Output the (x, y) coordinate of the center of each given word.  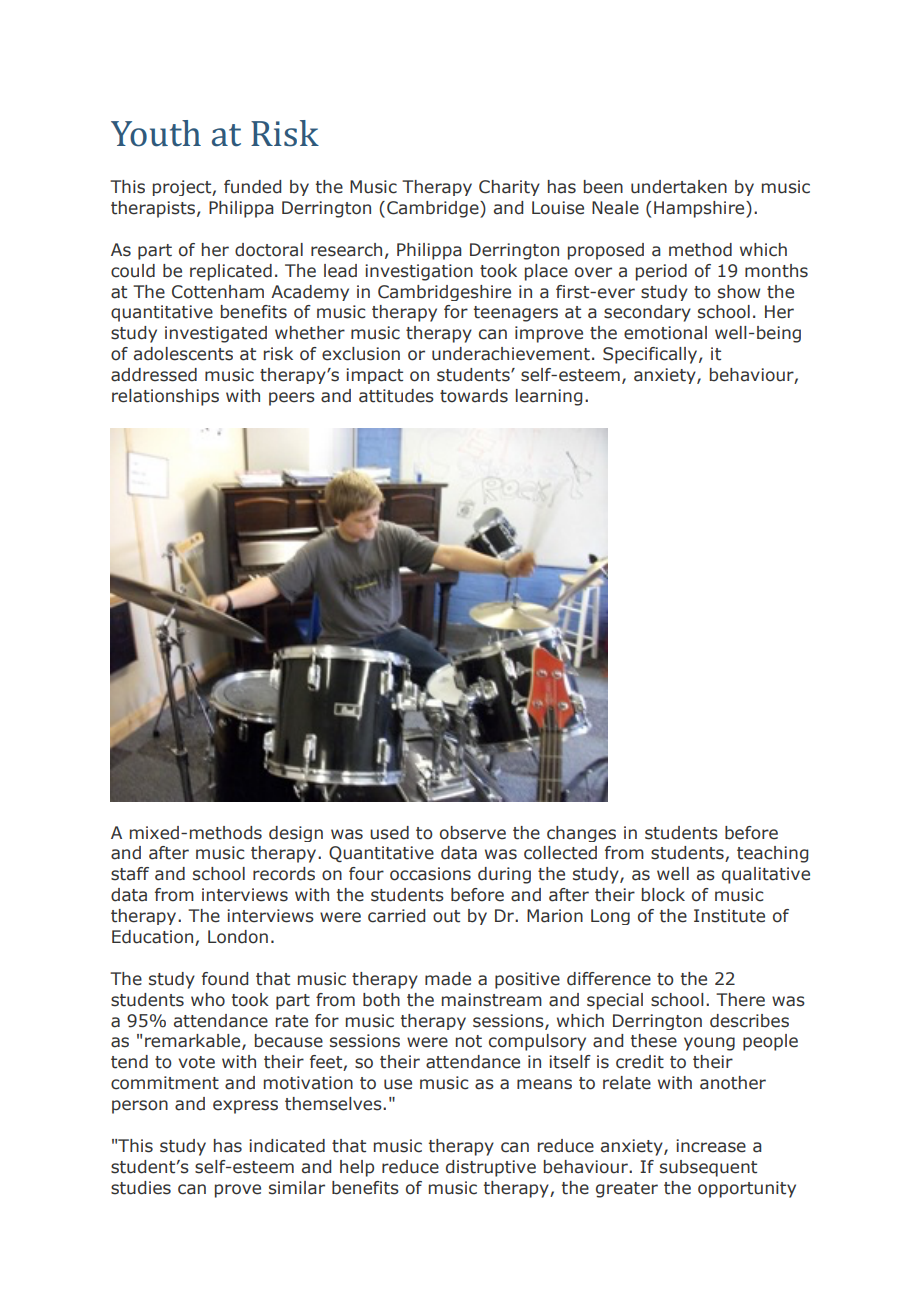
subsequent (708, 1168)
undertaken (679, 187)
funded (252, 187)
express (245, 1107)
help (357, 1168)
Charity (509, 188)
